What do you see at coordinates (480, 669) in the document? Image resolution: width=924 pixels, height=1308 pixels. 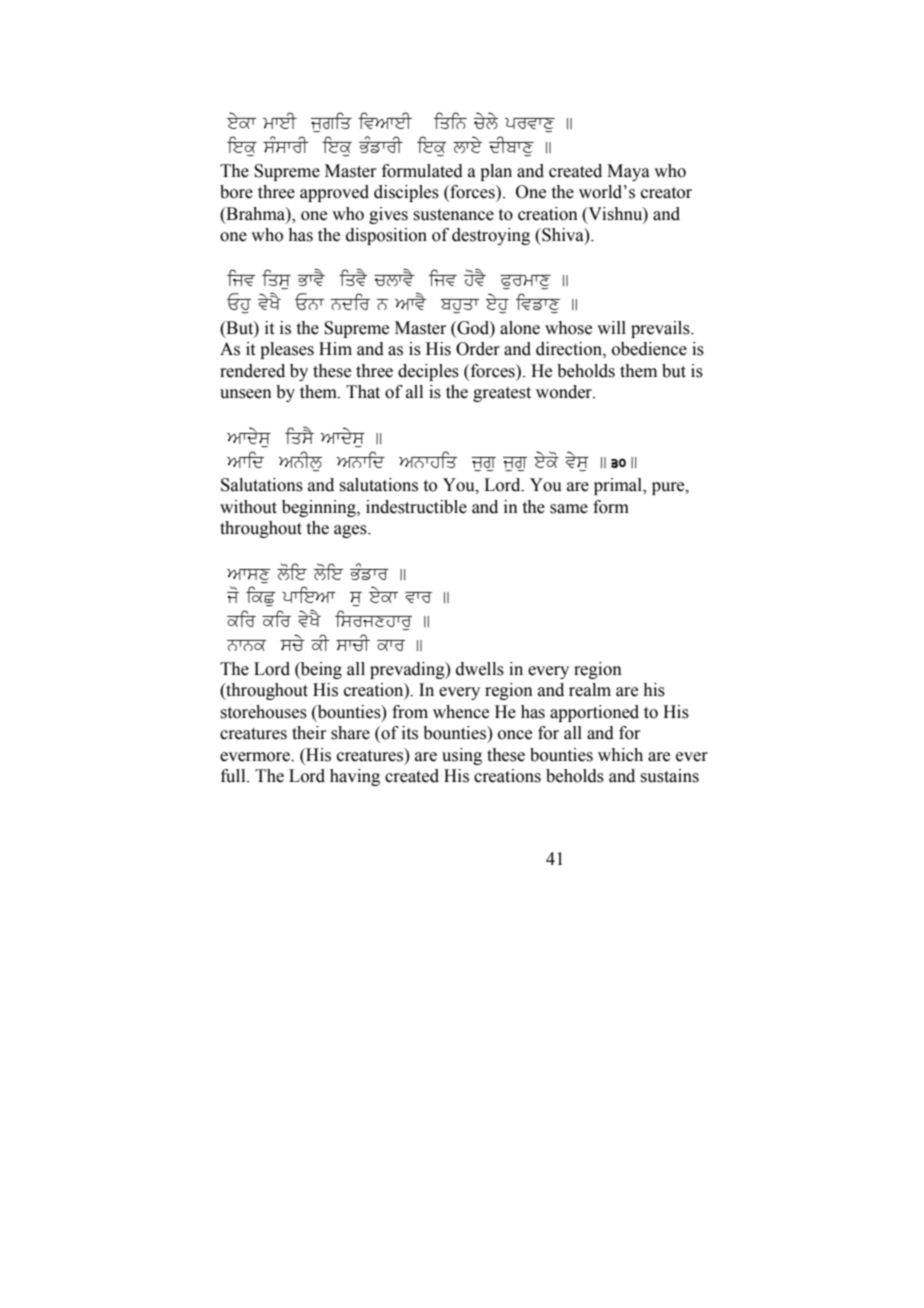 I see `dwells` at bounding box center [480, 669].
